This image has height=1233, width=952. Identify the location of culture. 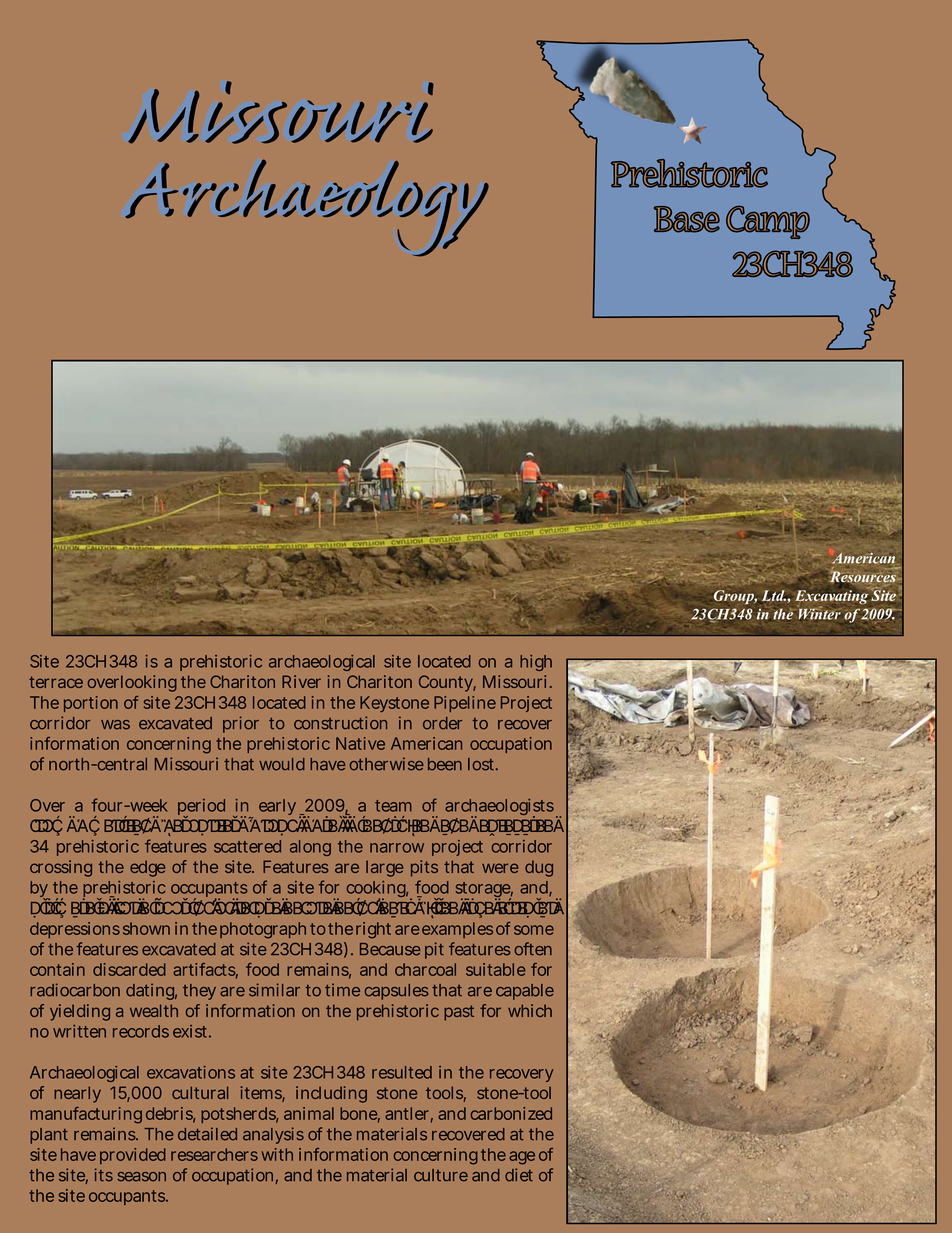
(441, 1175).
